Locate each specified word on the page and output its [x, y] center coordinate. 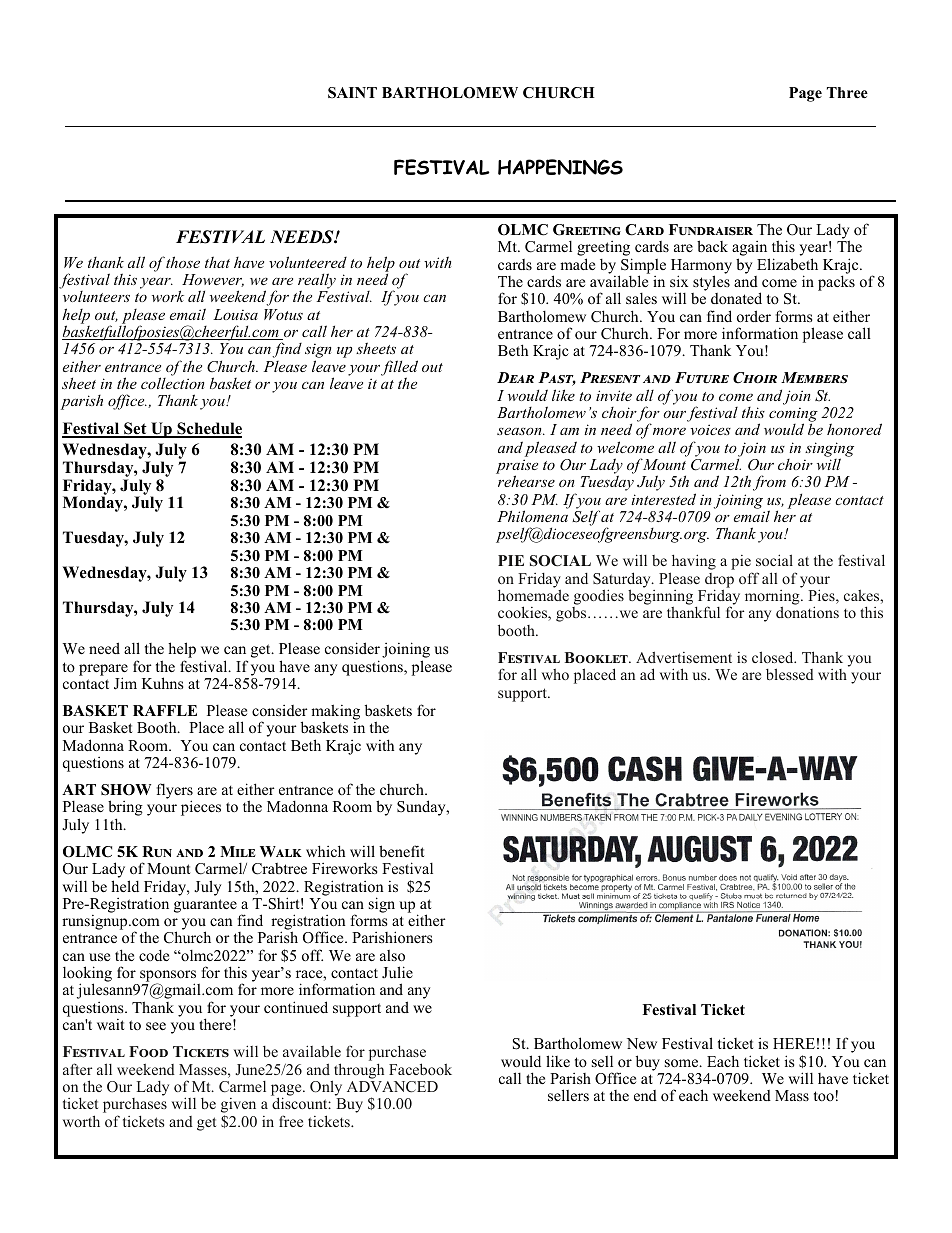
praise [517, 467]
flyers [175, 792]
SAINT [352, 93]
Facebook [420, 1069]
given [238, 1107]
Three [847, 92]
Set [135, 429]
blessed [790, 674]
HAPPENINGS [560, 167]
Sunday [422, 808]
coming [793, 415]
